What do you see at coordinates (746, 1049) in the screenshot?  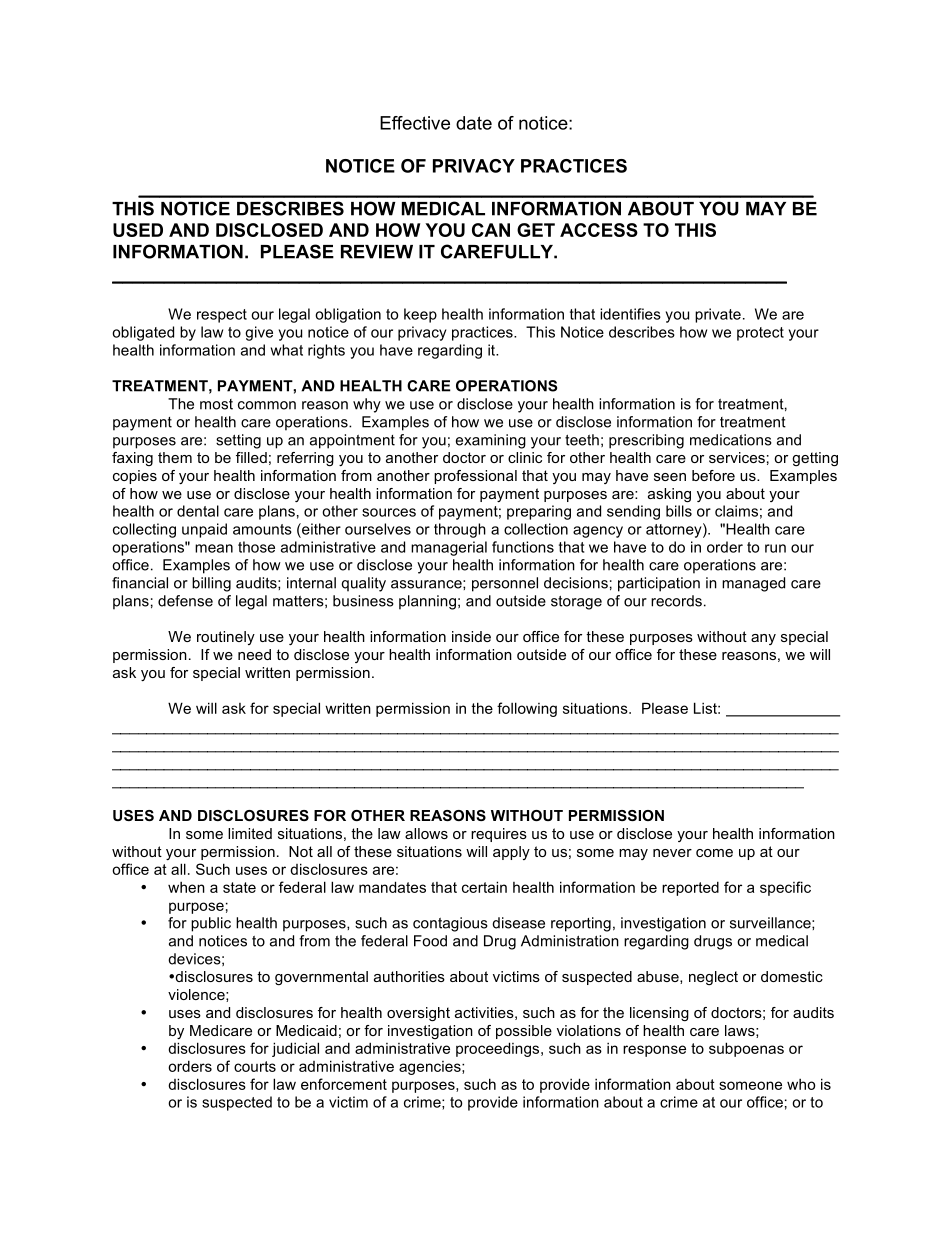 I see `subpoenas` at bounding box center [746, 1049].
